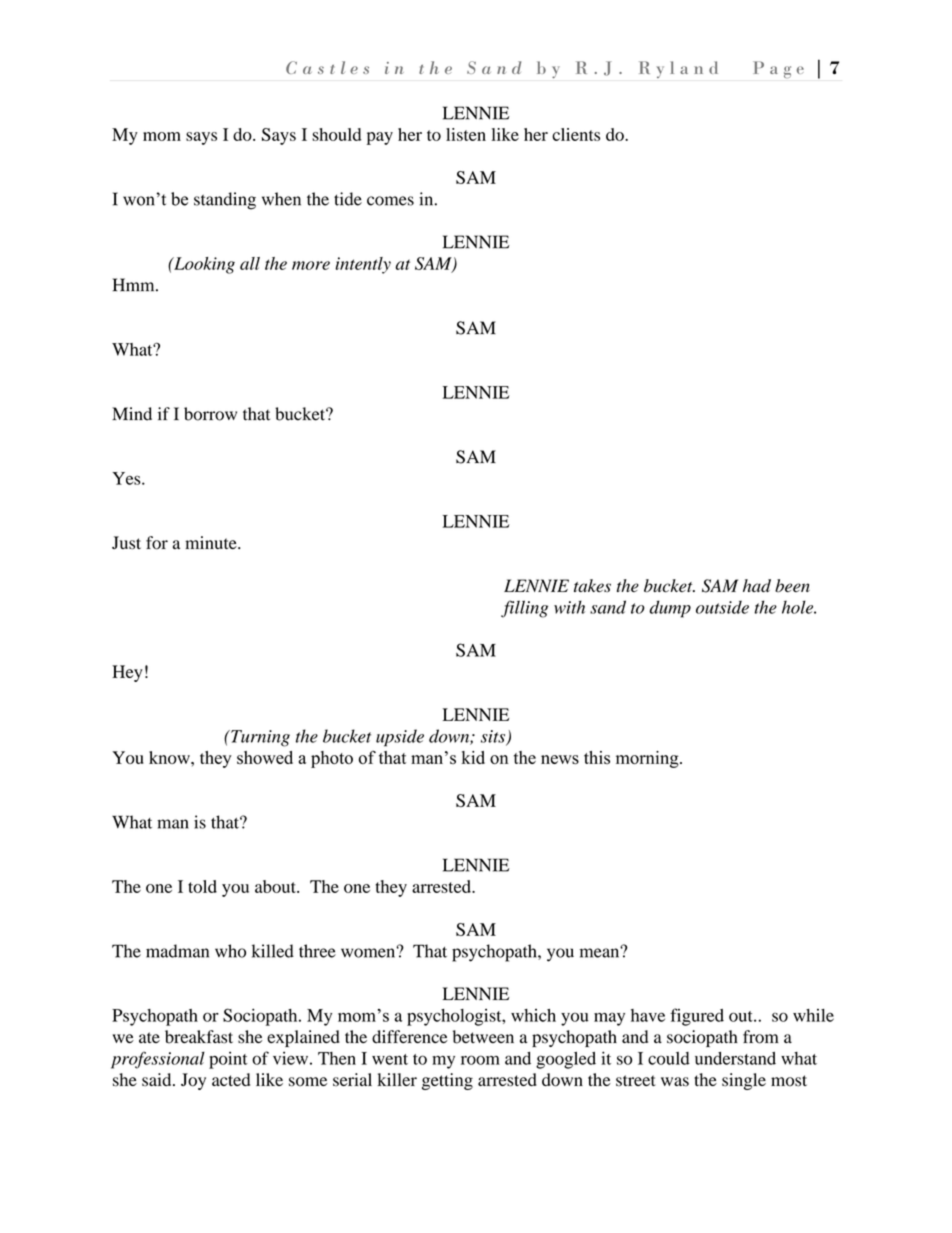 The width and height of the screenshot is (952, 1233). Describe the element at coordinates (228, 1060) in the screenshot. I see `point` at that location.
